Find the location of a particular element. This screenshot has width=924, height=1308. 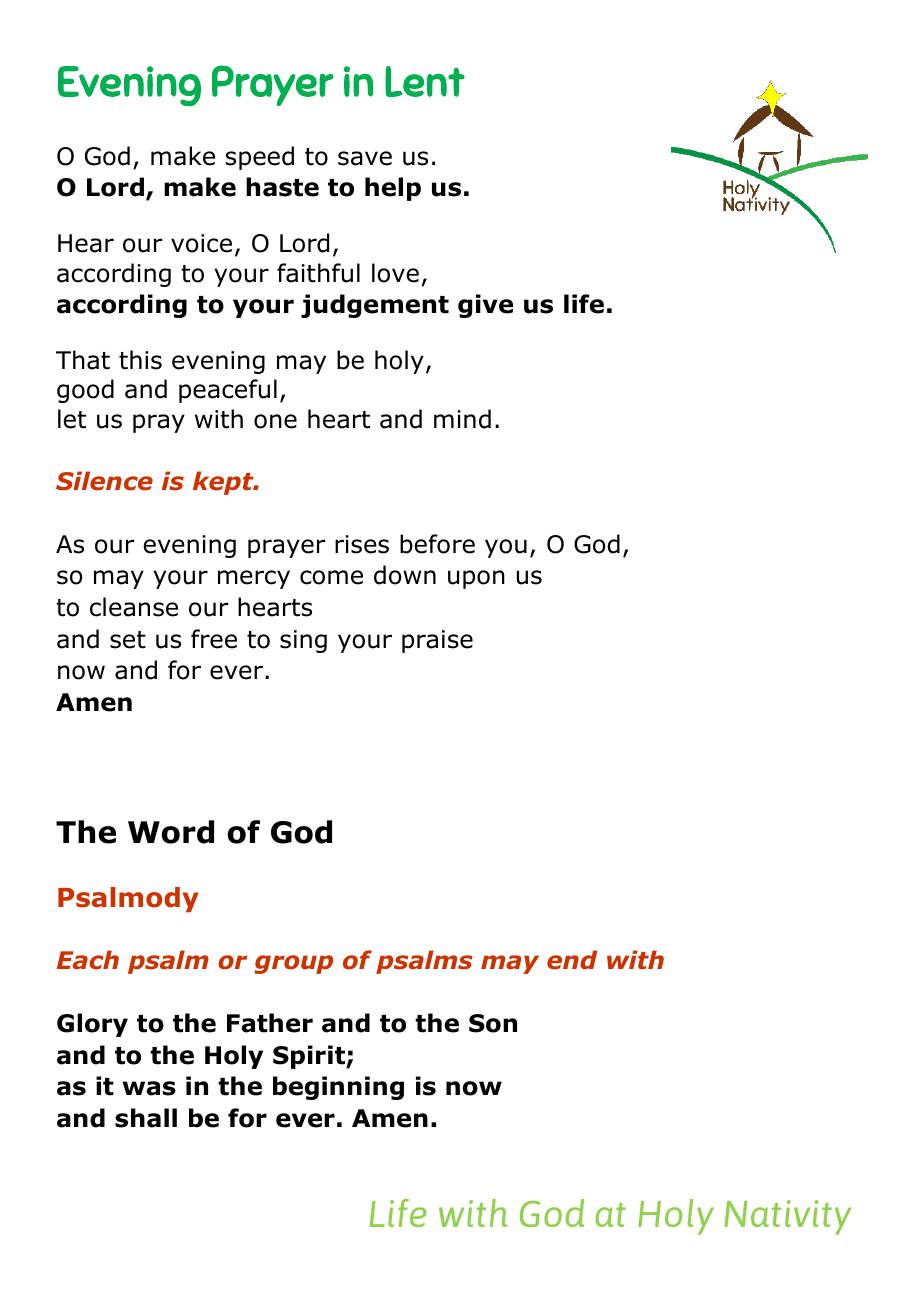

shall is located at coordinates (146, 1118).
